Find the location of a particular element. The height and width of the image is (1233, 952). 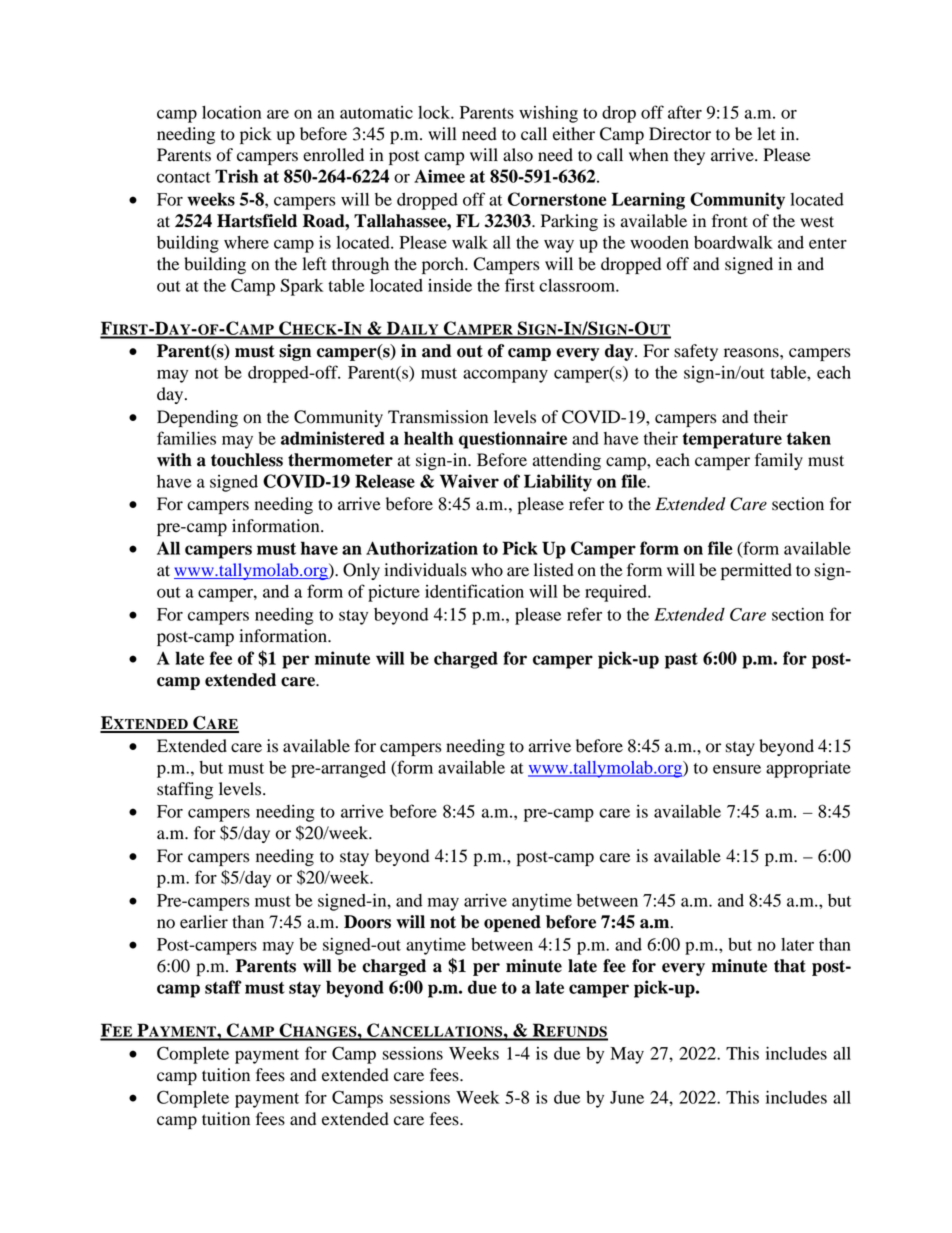

they is located at coordinates (689, 156).
